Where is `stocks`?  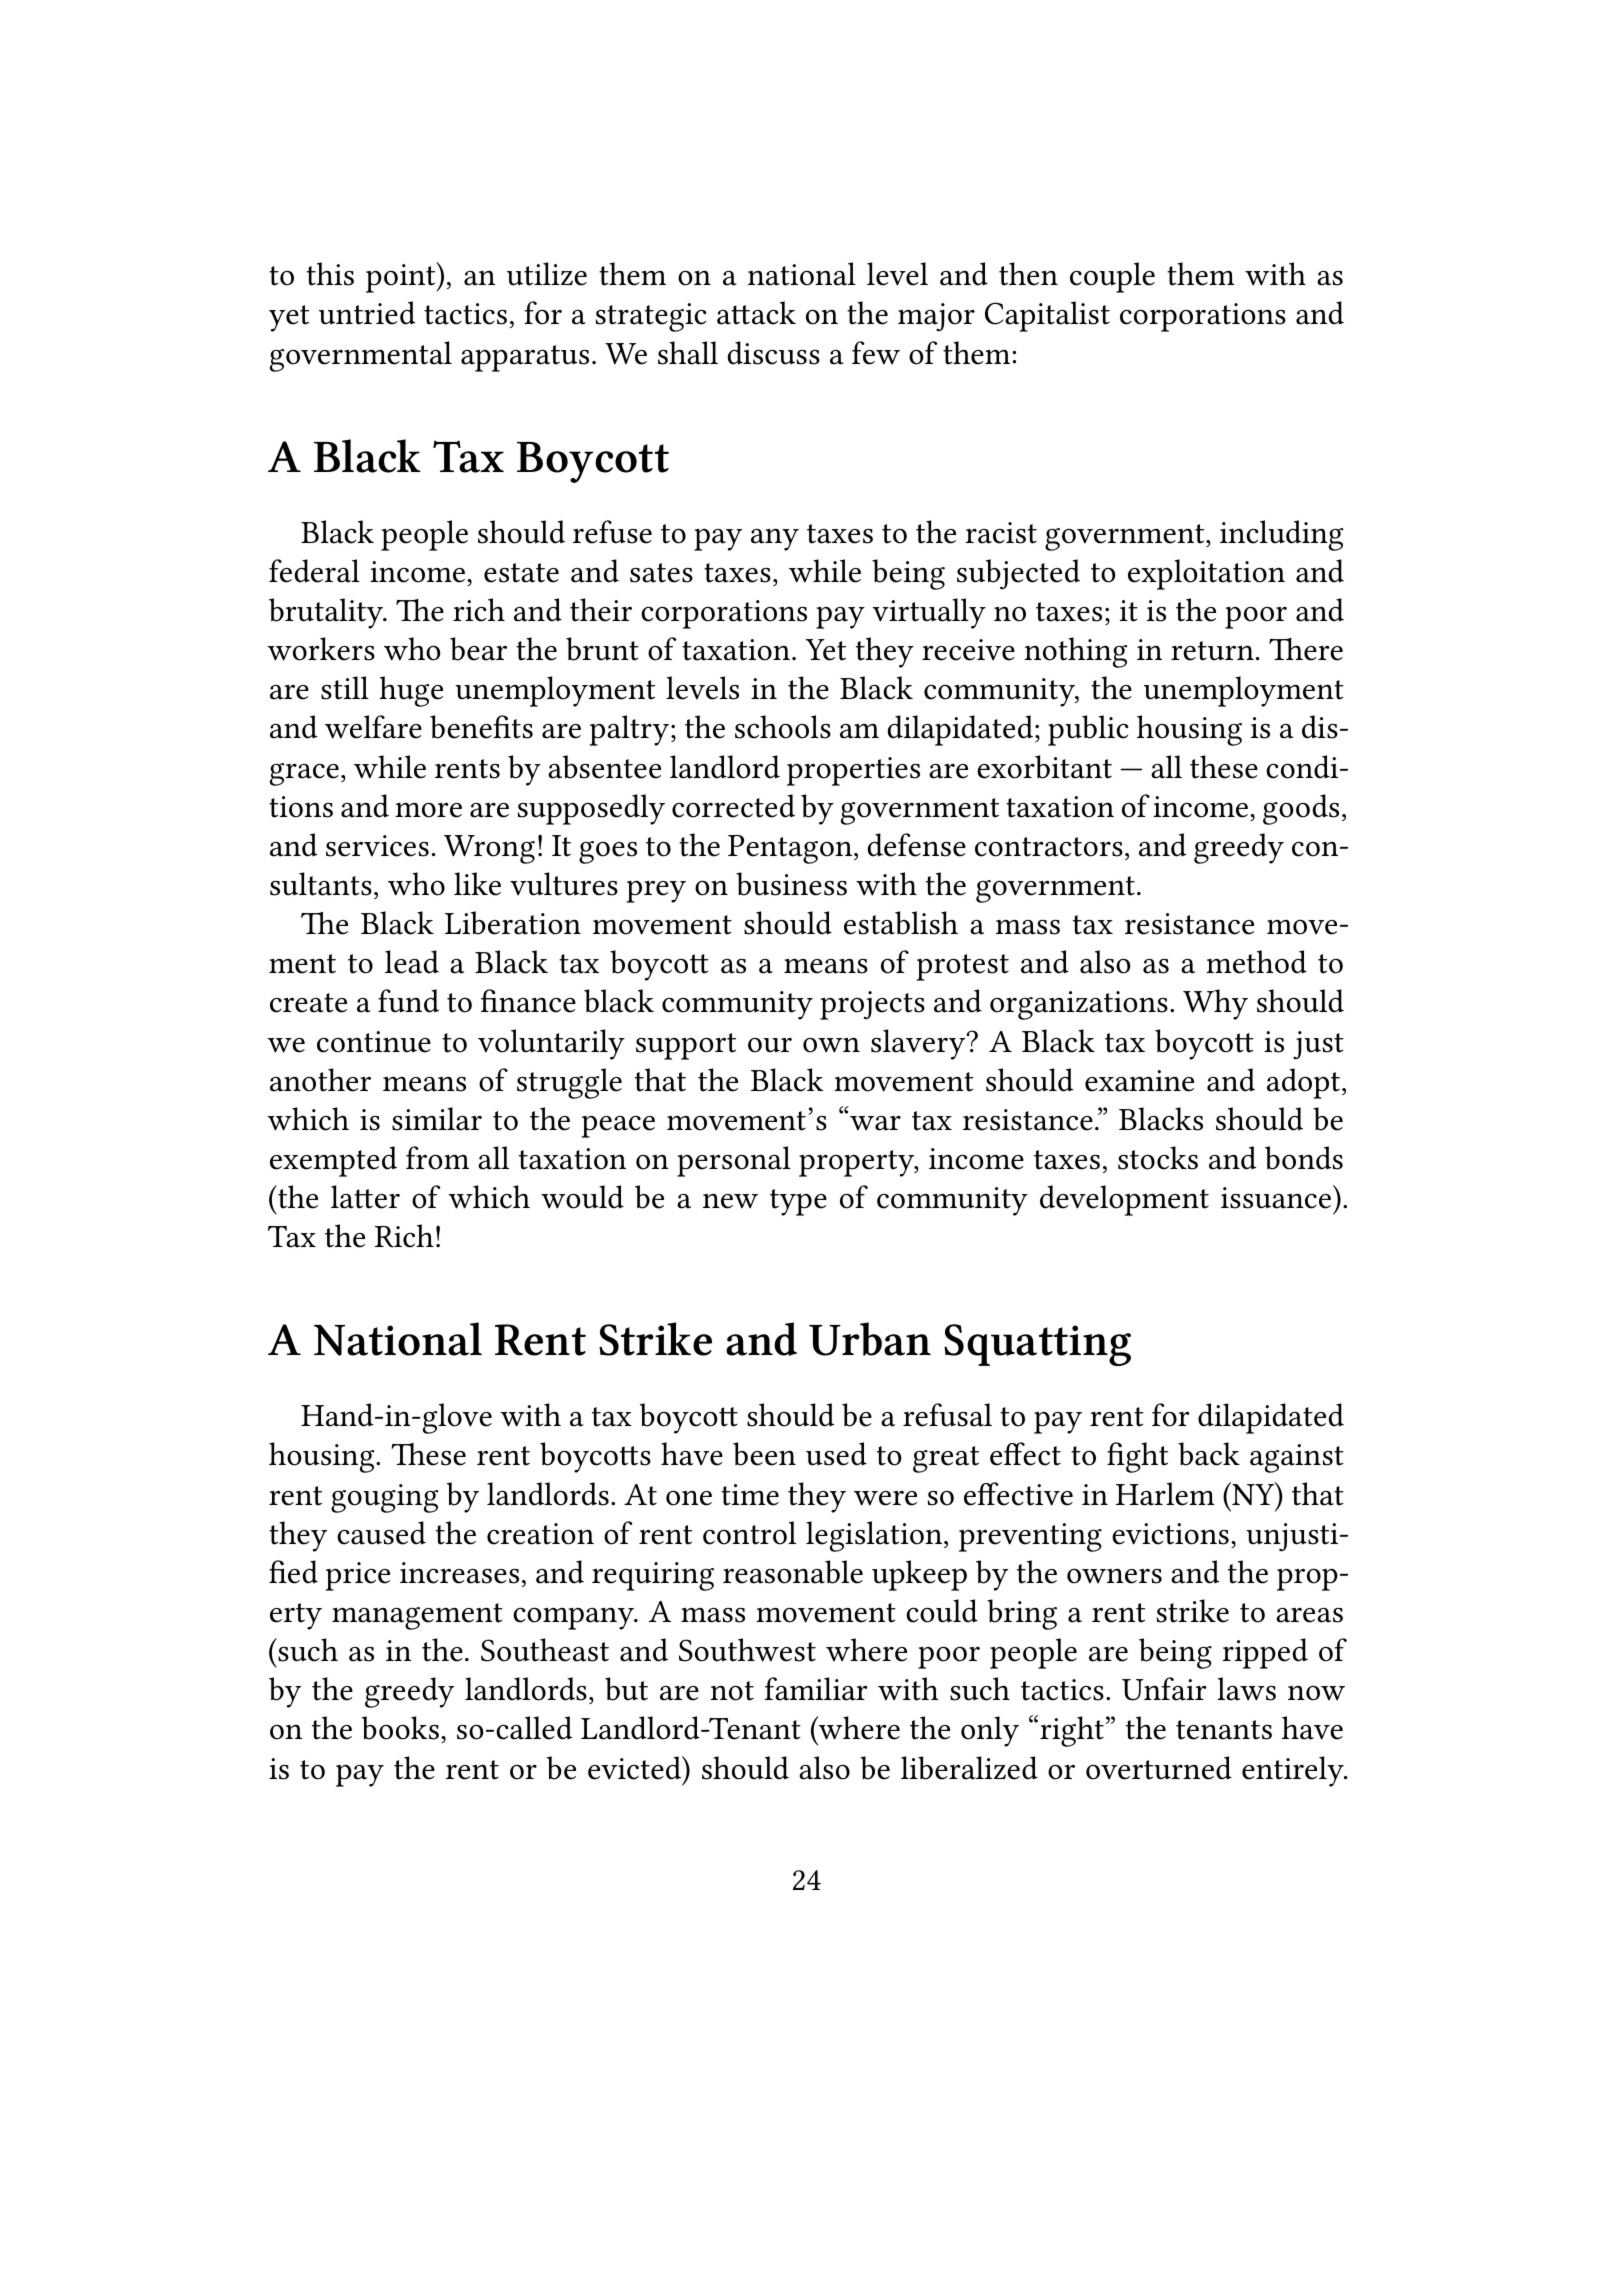 stocks is located at coordinates (1158, 1158).
